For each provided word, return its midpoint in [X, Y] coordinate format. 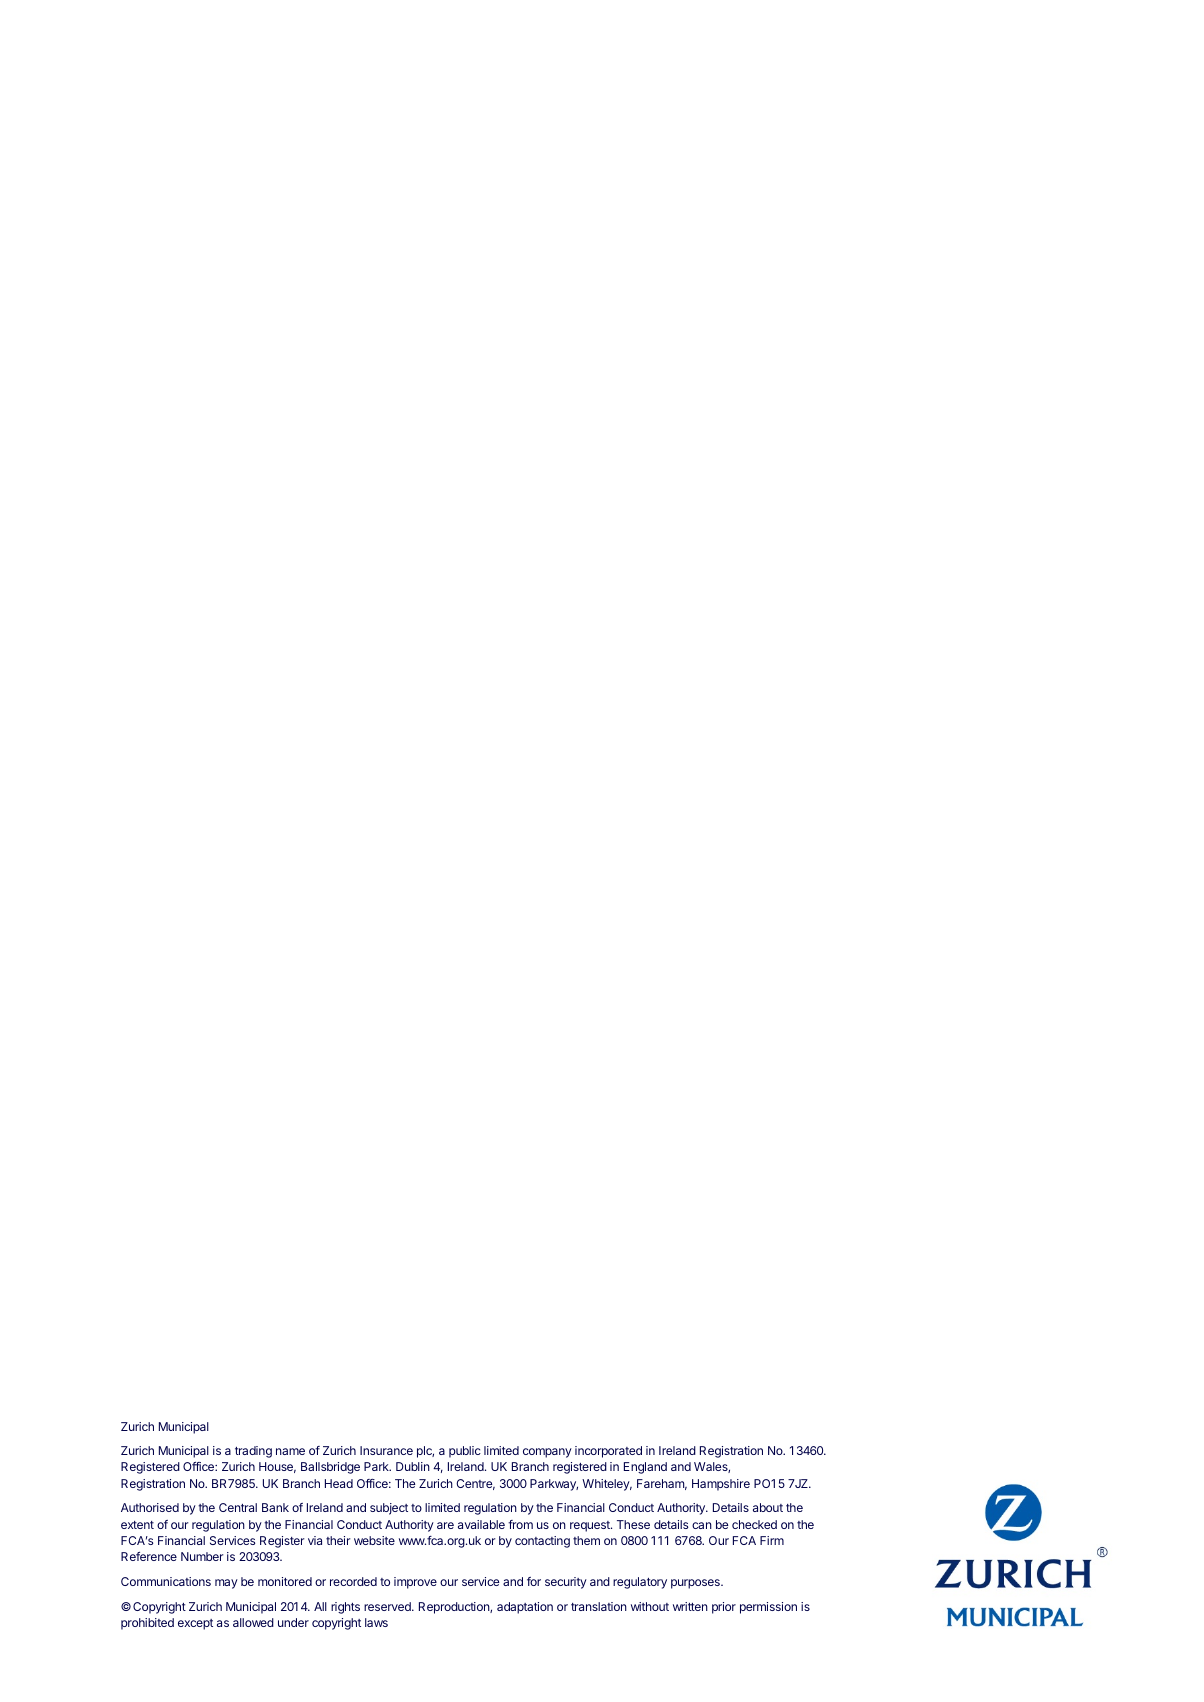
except [195, 1624]
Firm [772, 1540]
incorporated [608, 1452]
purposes [696, 1584]
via [315, 1540]
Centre [475, 1484]
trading [253, 1452]
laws [376, 1622]
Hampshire [721, 1485]
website [374, 1540]
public [465, 1452]
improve [415, 1583]
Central [238, 1507]
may [226, 1584]
